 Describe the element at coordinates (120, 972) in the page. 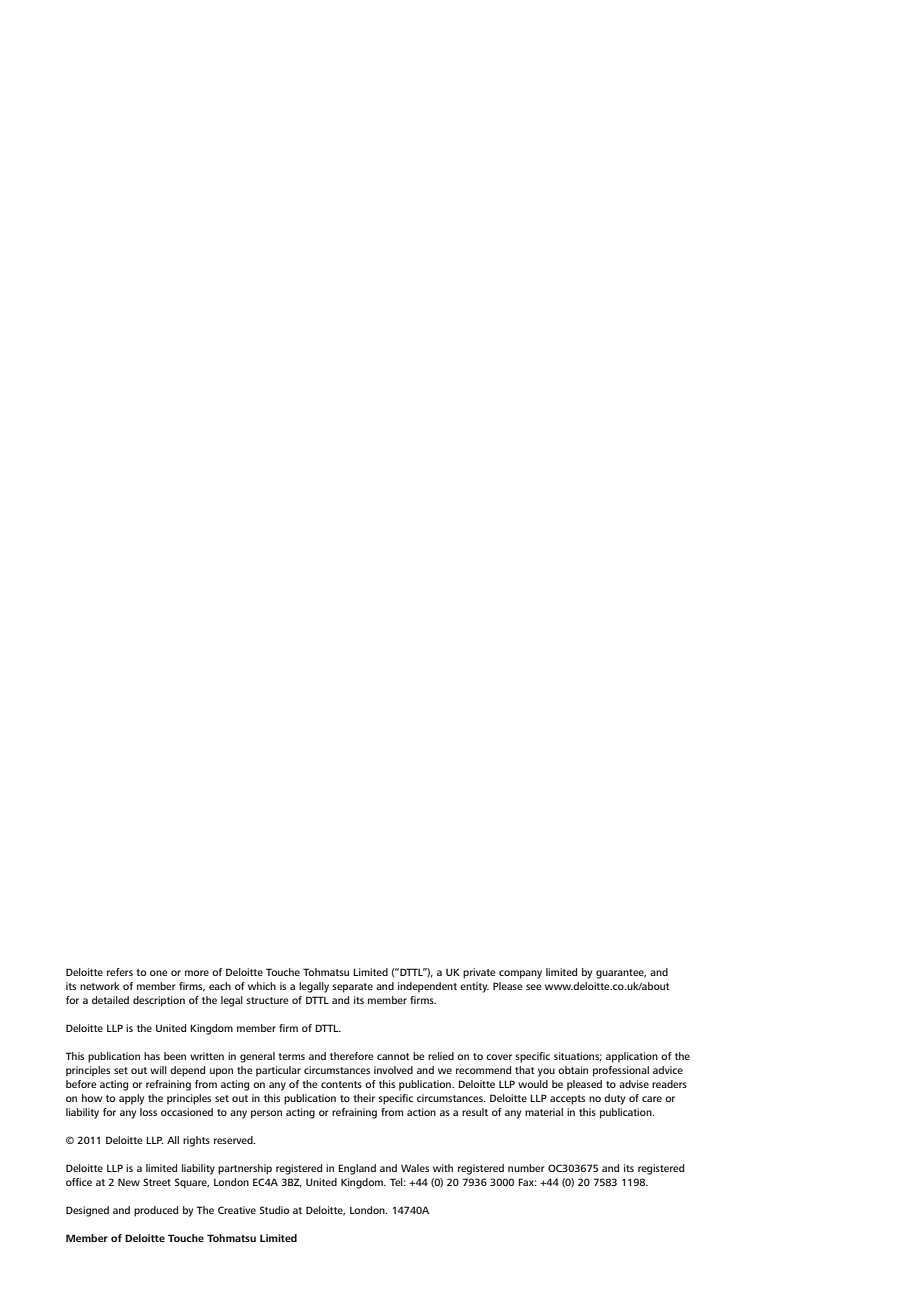

I see `refers` at that location.
